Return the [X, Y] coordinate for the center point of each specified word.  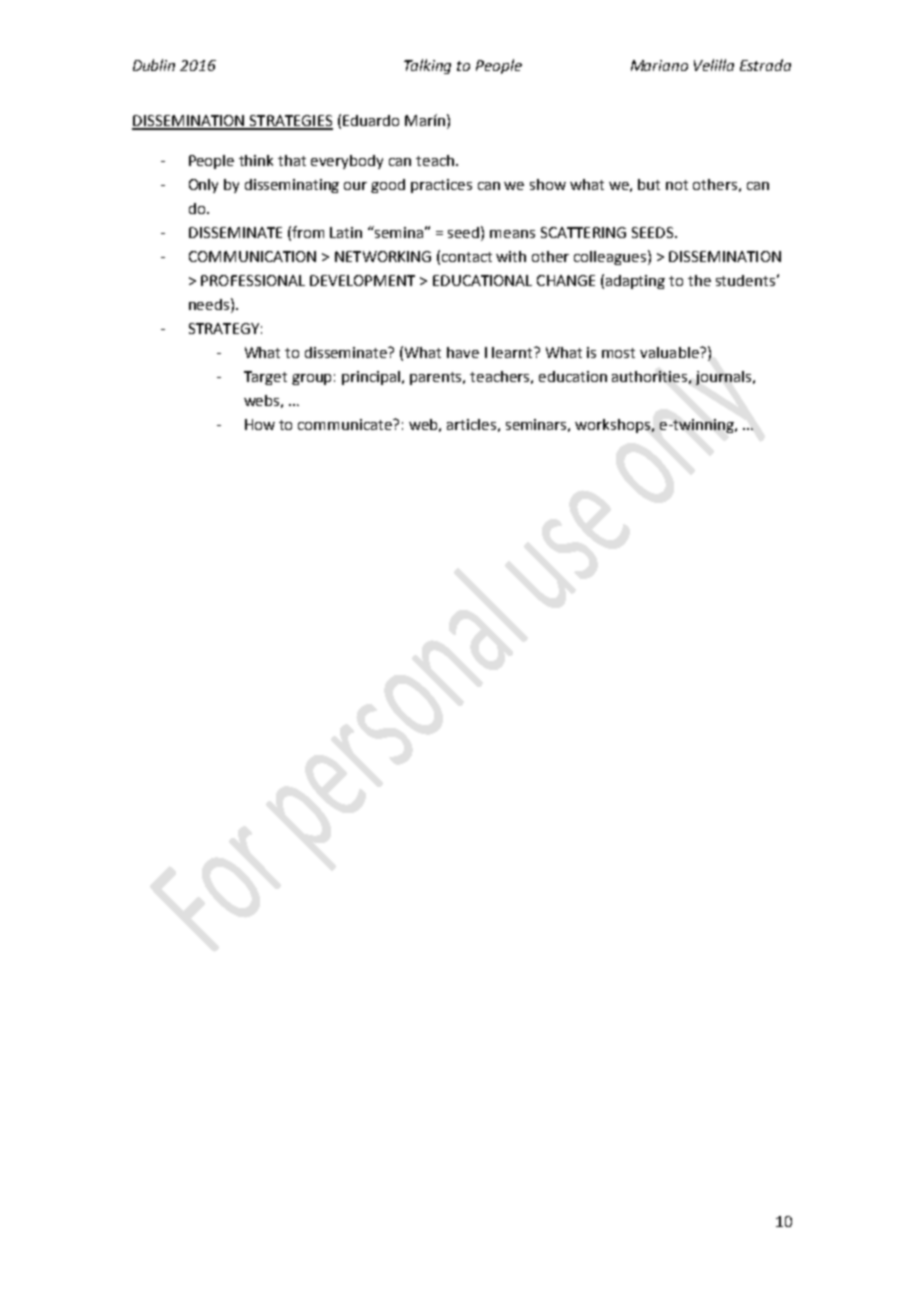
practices [441, 186]
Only [203, 186]
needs [209, 304]
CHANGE [566, 280]
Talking [427, 66]
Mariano [659, 65]
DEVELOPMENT [362, 280]
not [677, 185]
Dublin [154, 65]
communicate [346, 424]
